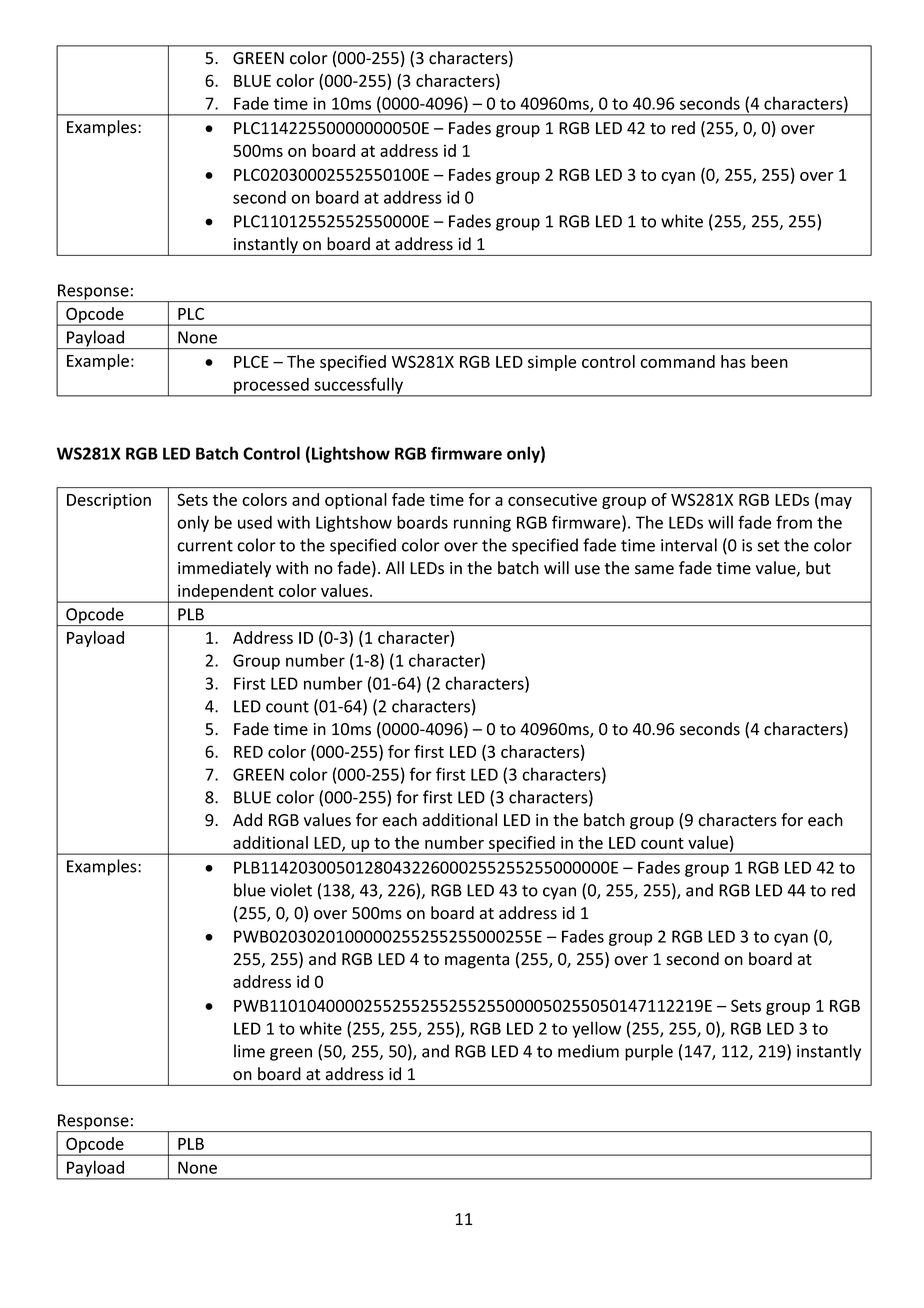 This image has width=924, height=1308. Describe the element at coordinates (271, 386) in the image. I see `processed` at that location.
